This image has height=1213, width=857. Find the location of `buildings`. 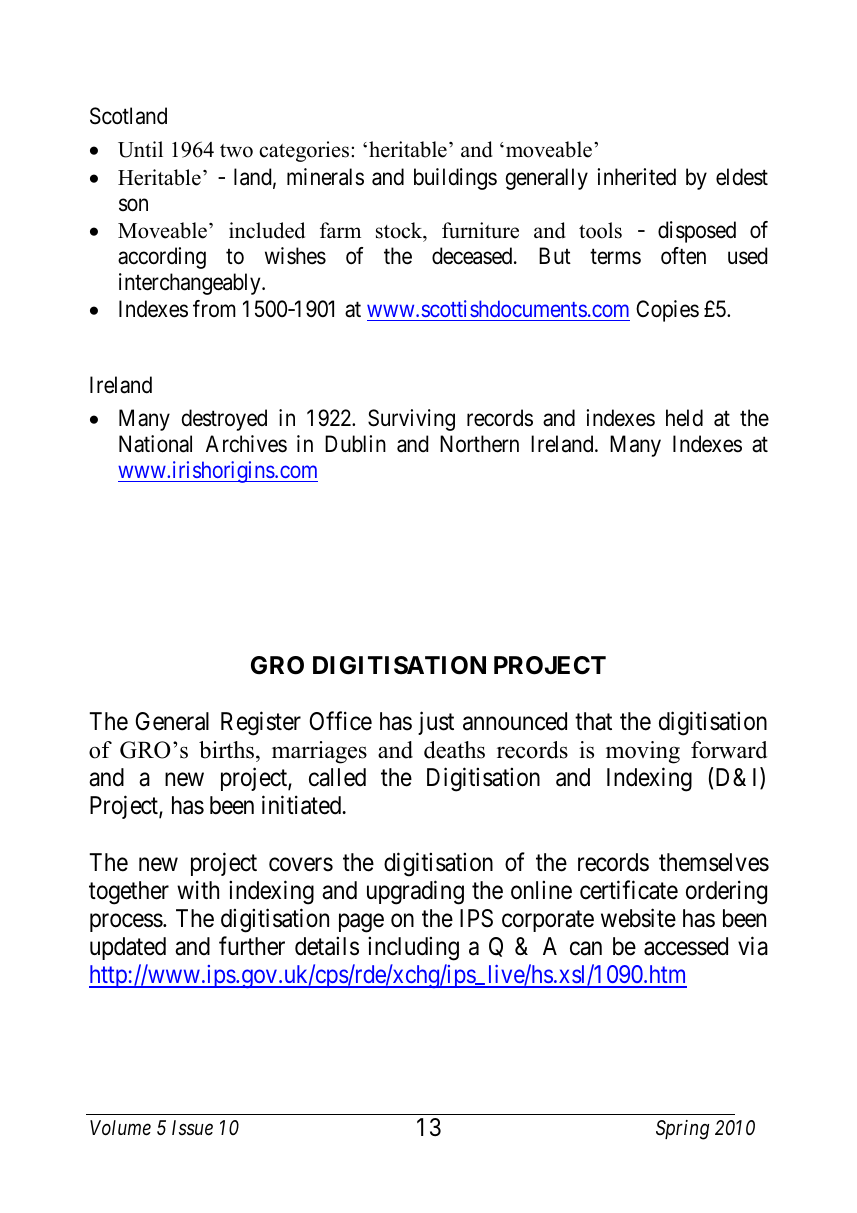

buildings is located at coordinates (455, 179).
